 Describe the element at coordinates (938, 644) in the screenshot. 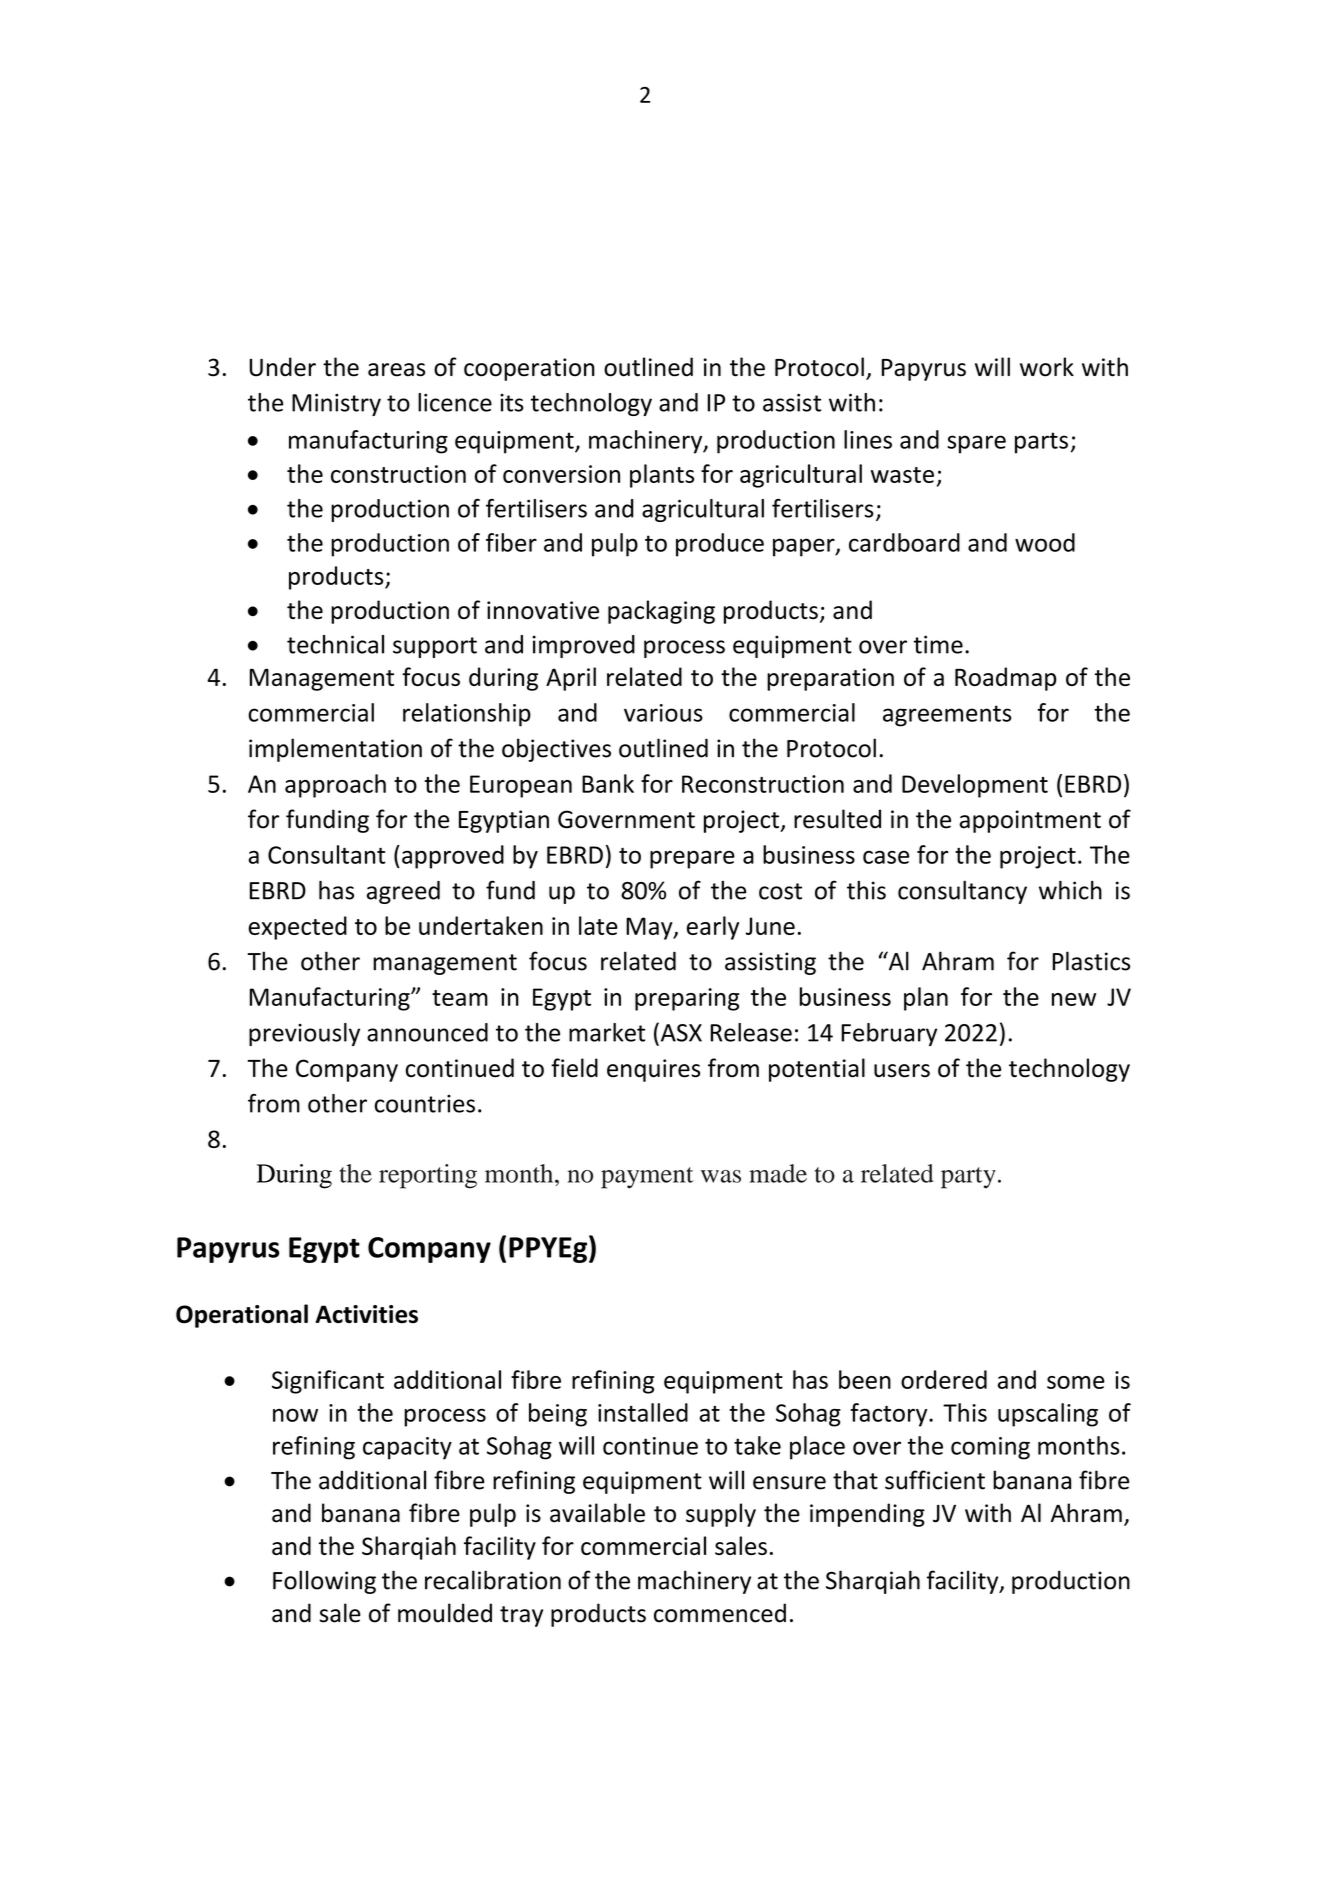

I see `time` at that location.
